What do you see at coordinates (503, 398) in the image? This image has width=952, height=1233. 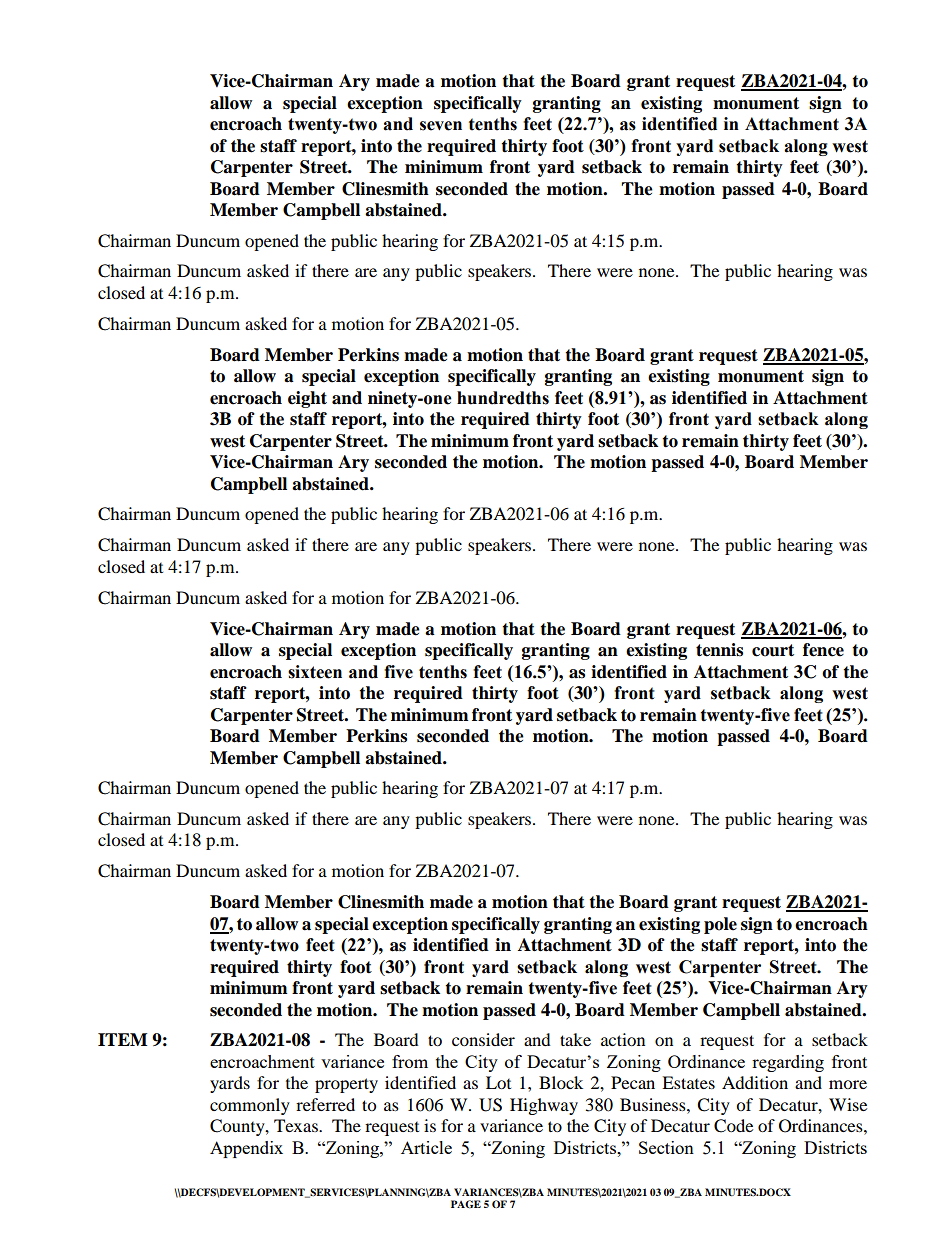 I see `hundredths` at bounding box center [503, 398].
